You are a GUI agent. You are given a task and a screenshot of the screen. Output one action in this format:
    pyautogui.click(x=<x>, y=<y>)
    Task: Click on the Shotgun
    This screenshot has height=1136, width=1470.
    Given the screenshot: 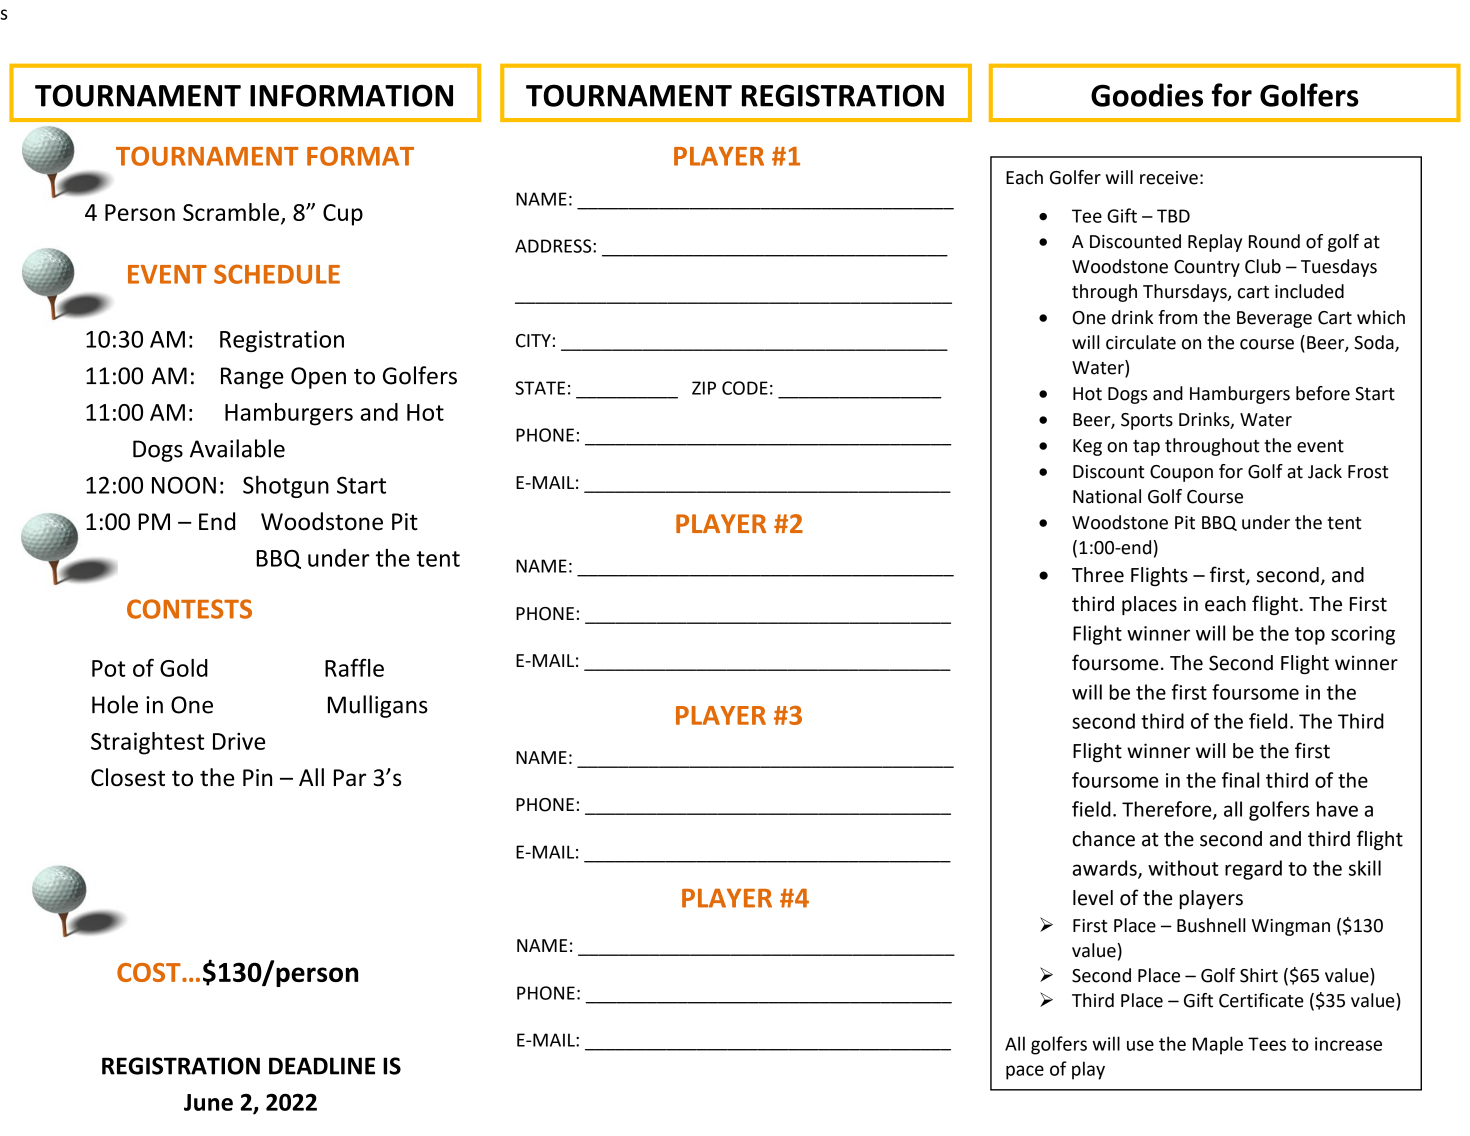 What is the action you would take?
    pyautogui.click(x=286, y=486)
